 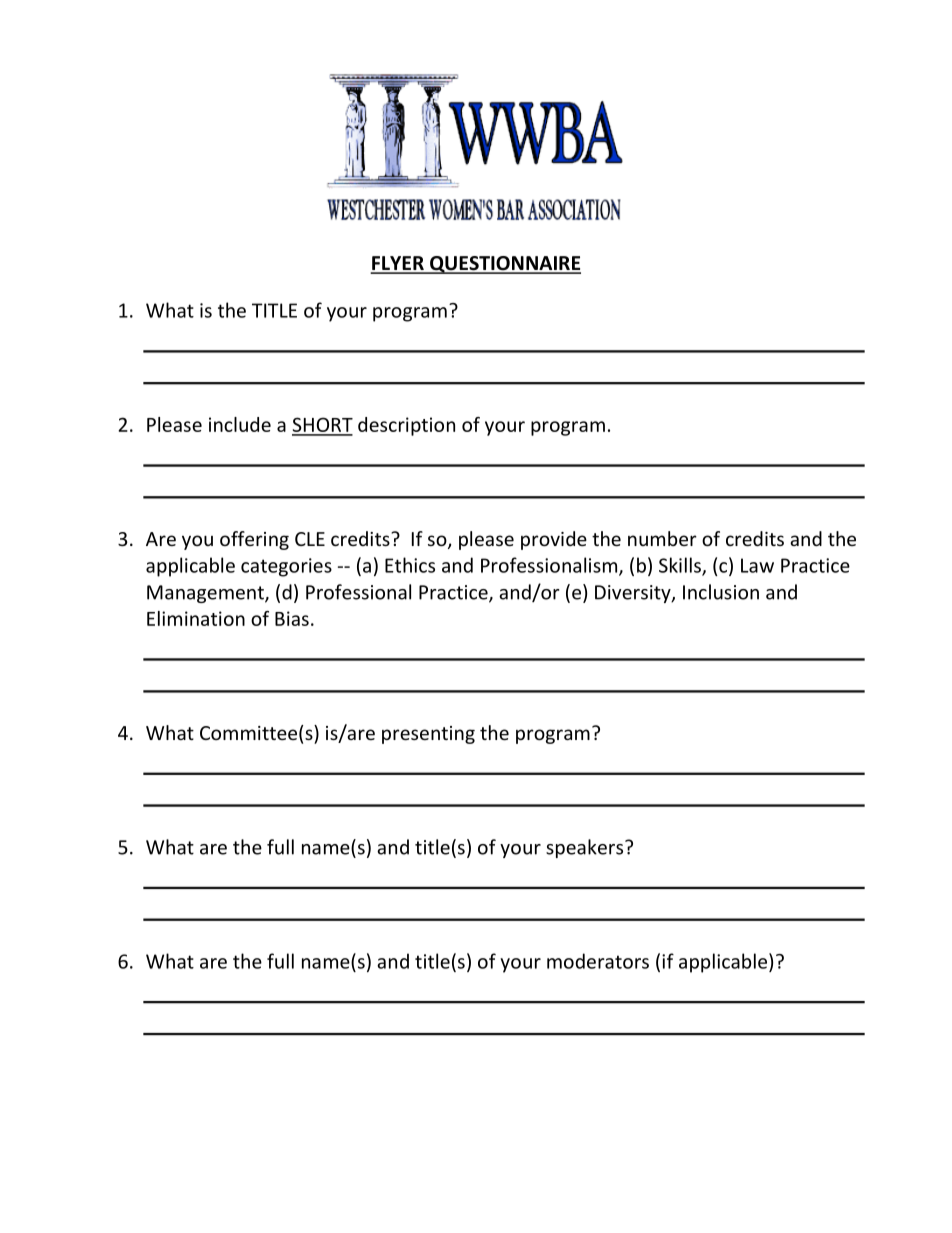 I want to click on description, so click(x=406, y=426).
